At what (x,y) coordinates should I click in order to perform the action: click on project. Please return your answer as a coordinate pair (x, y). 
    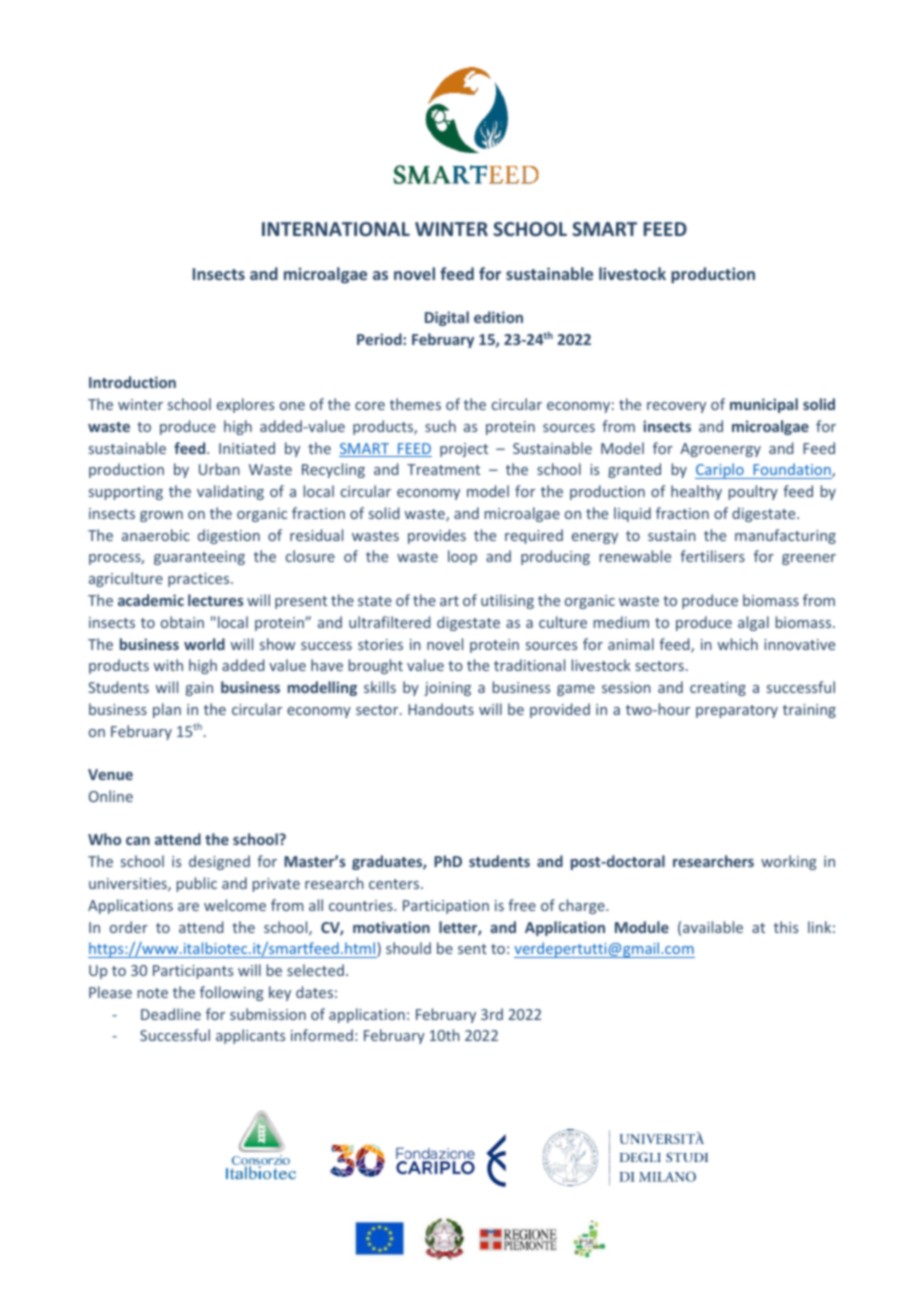
    Looking at the image, I should click on (464, 450).
